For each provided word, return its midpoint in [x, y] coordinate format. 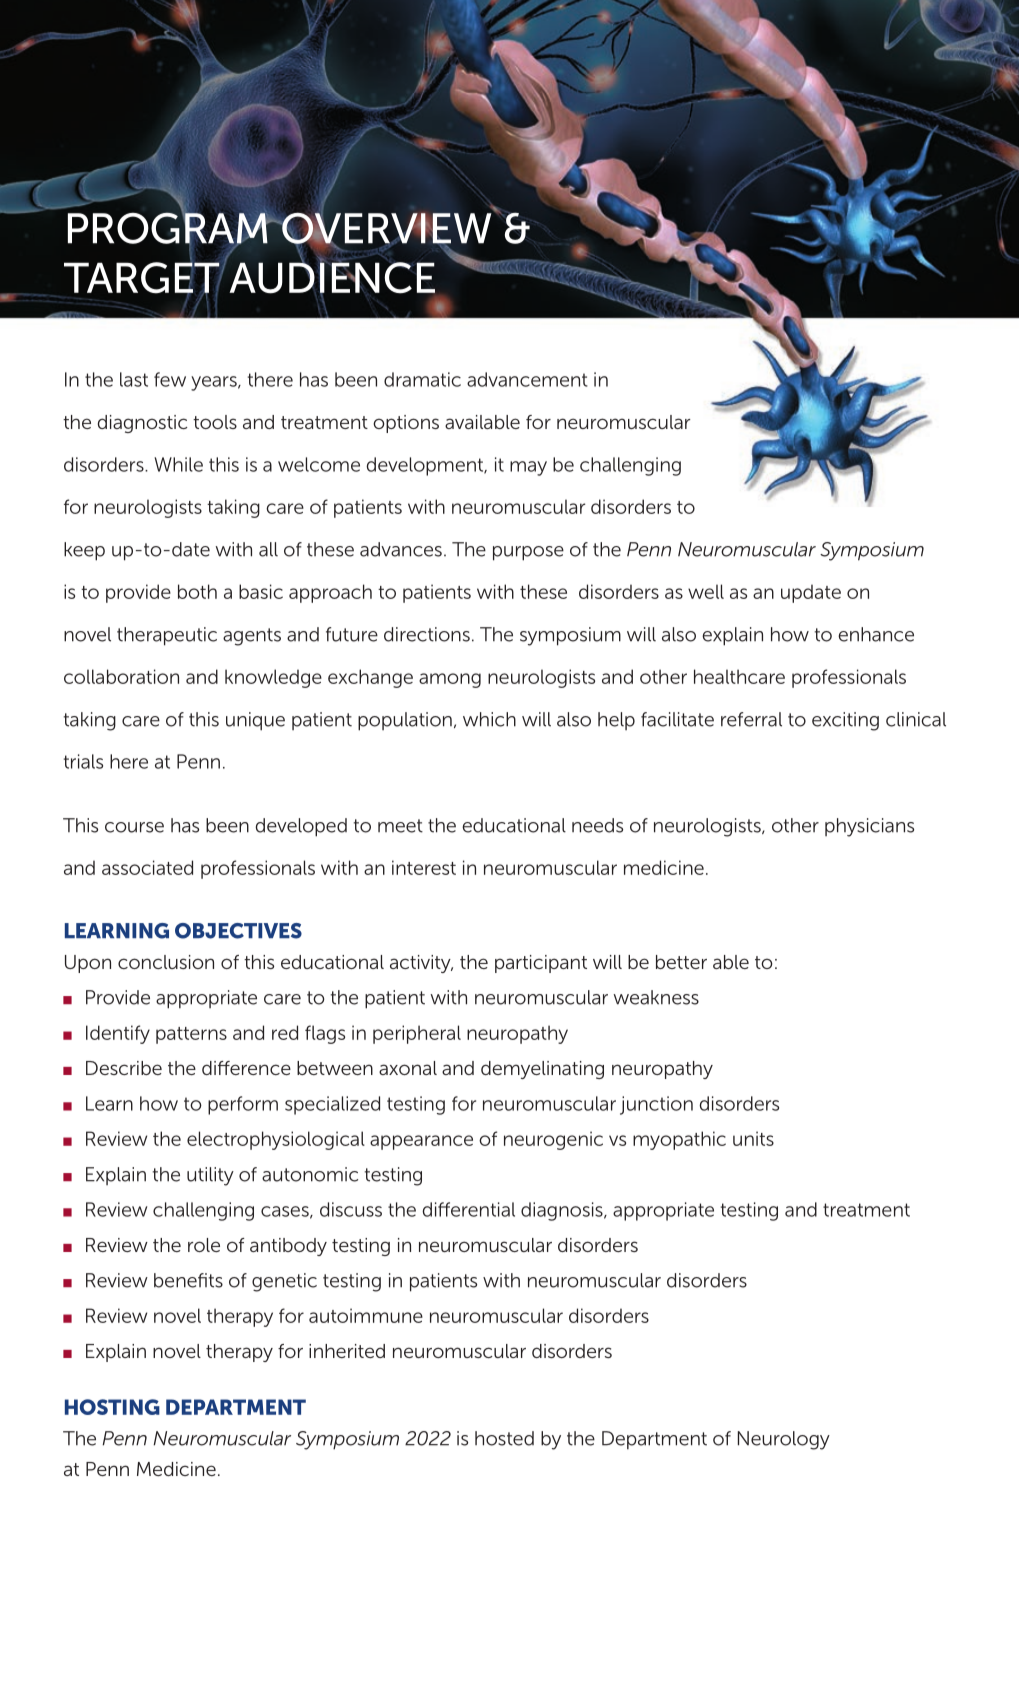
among [450, 680]
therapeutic [167, 636]
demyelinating [542, 1070]
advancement [527, 379]
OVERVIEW [385, 228]
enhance [876, 634]
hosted [504, 1438]
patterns [191, 1035]
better [681, 962]
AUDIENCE [332, 278]
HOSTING [112, 1407]
